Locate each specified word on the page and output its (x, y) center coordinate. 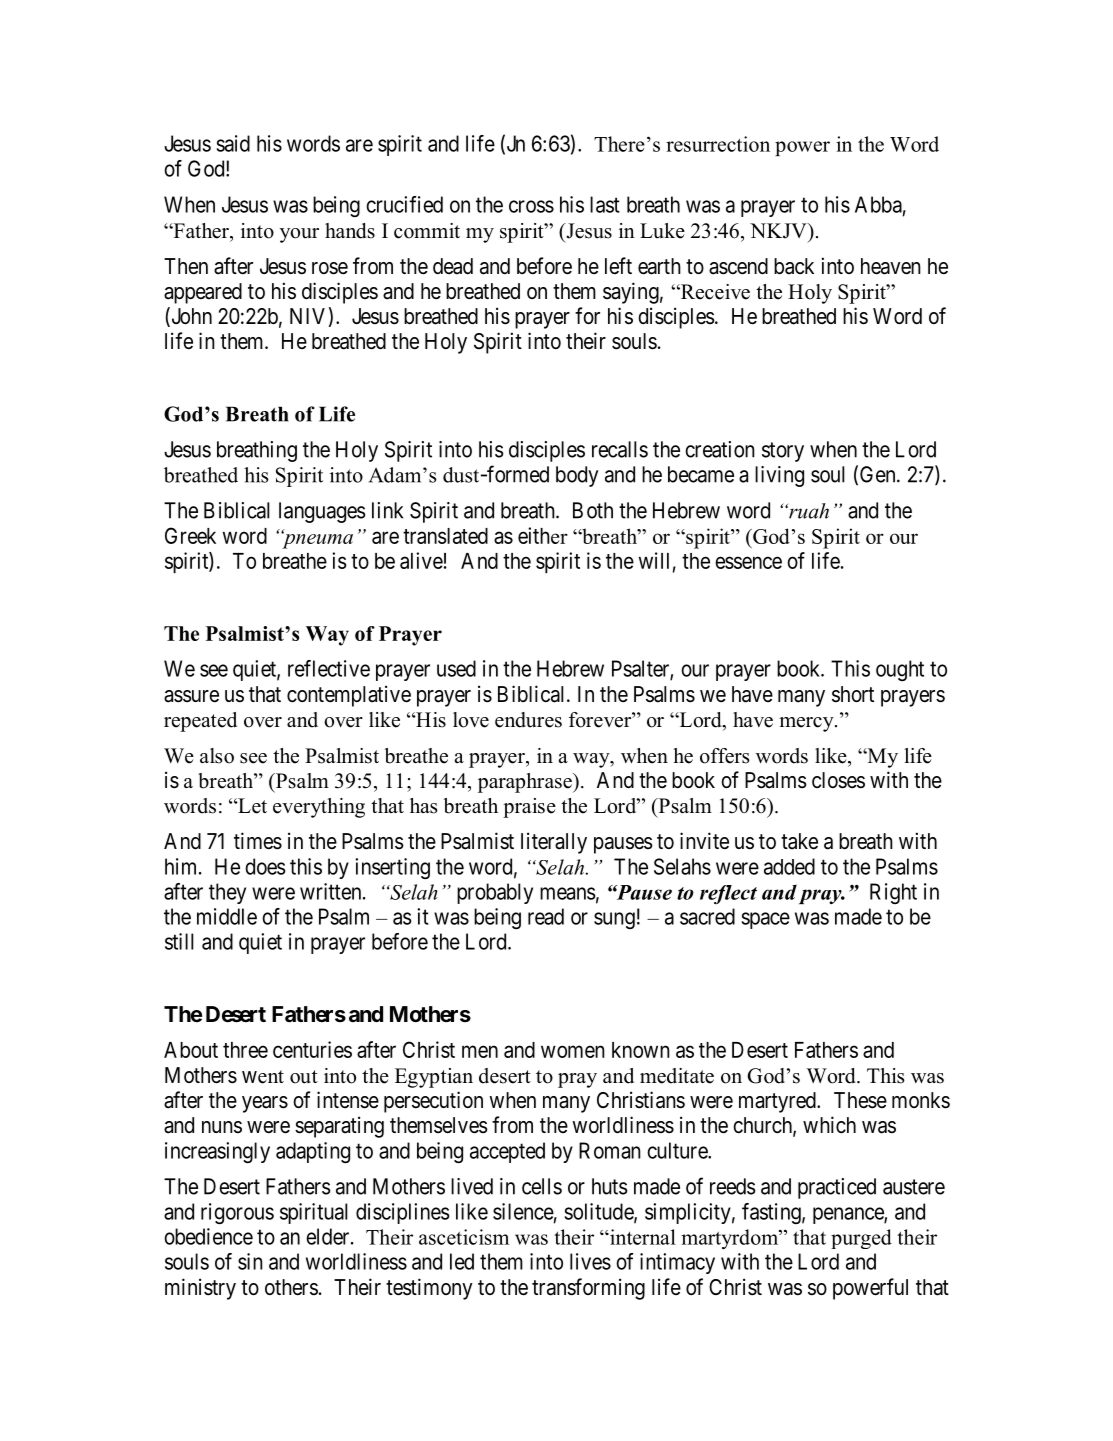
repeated (200, 722)
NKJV (779, 231)
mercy (807, 724)
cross (531, 206)
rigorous (237, 1213)
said (233, 143)
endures (528, 720)
